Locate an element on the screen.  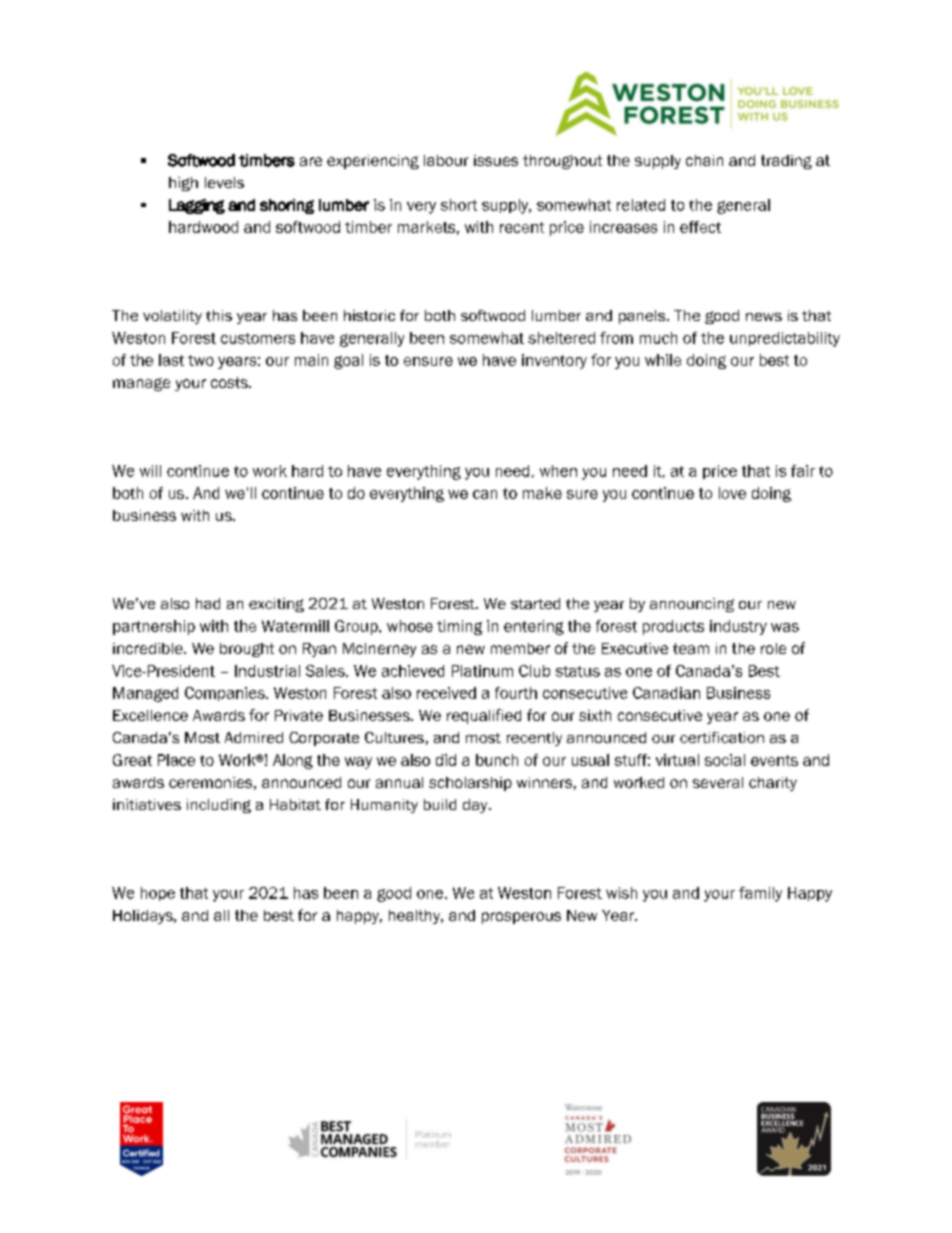
make is located at coordinates (542, 493).
